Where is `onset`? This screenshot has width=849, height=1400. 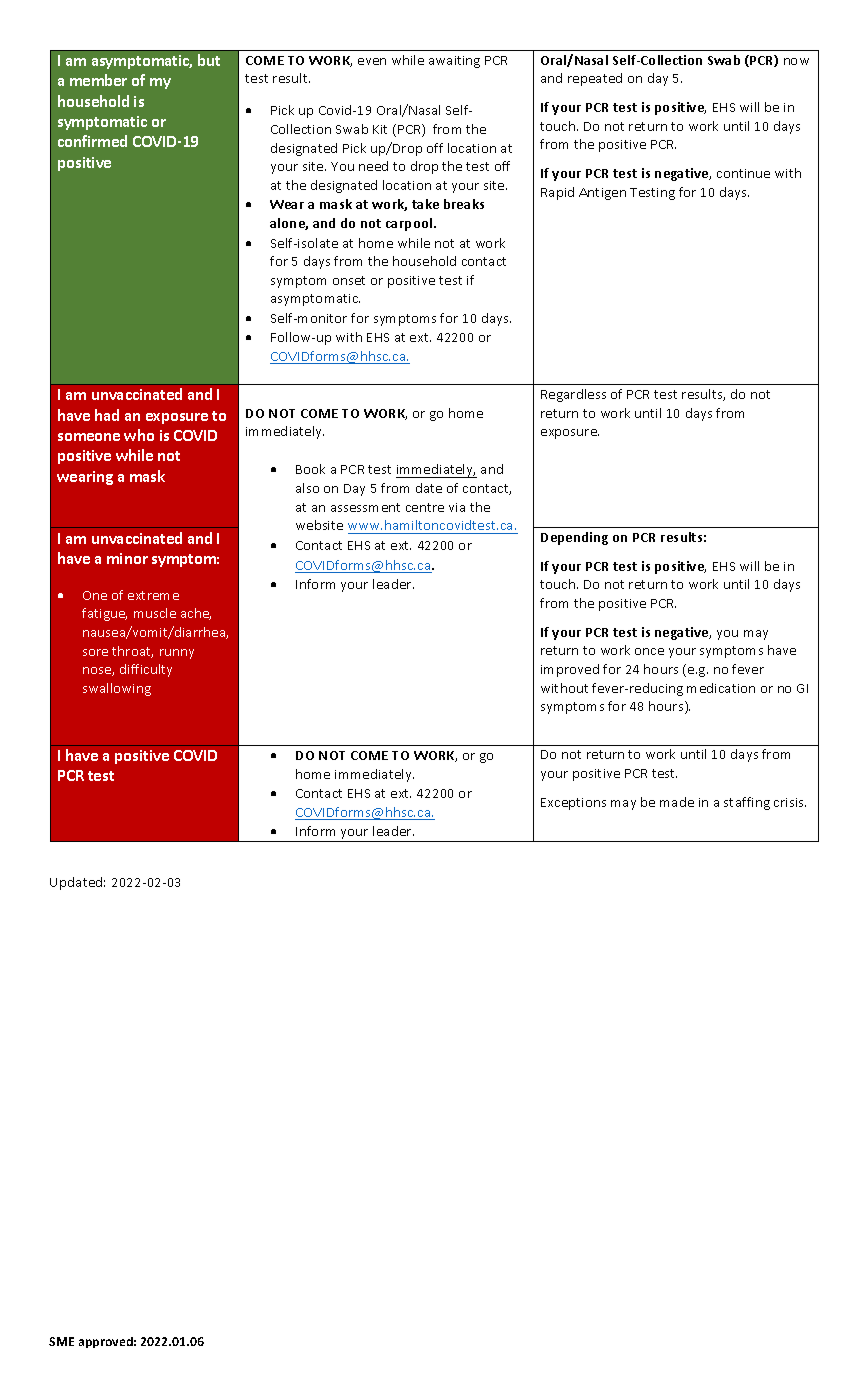
onset is located at coordinates (349, 280).
